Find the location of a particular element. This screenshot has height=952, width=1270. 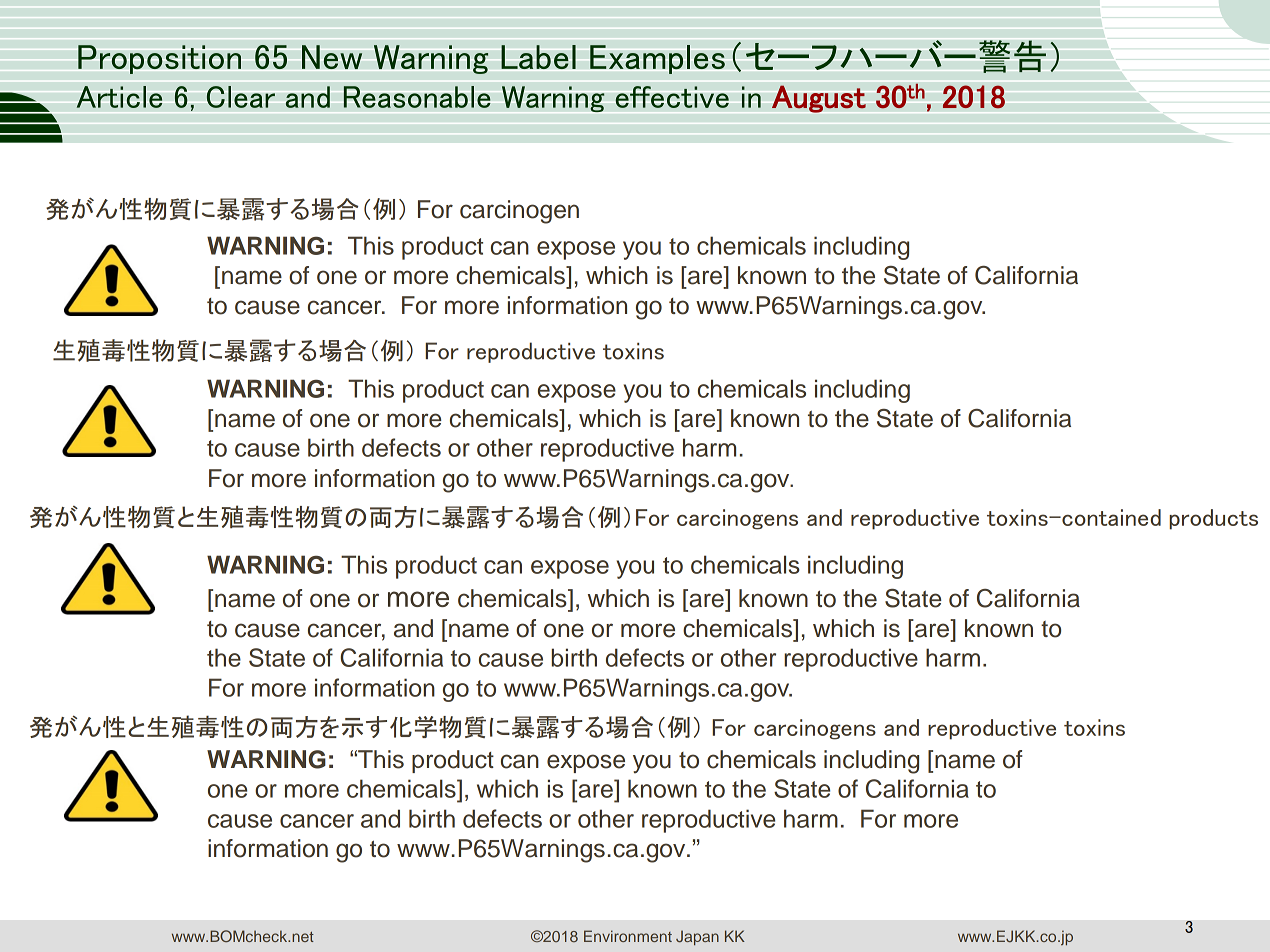

Article is located at coordinates (119, 97).
